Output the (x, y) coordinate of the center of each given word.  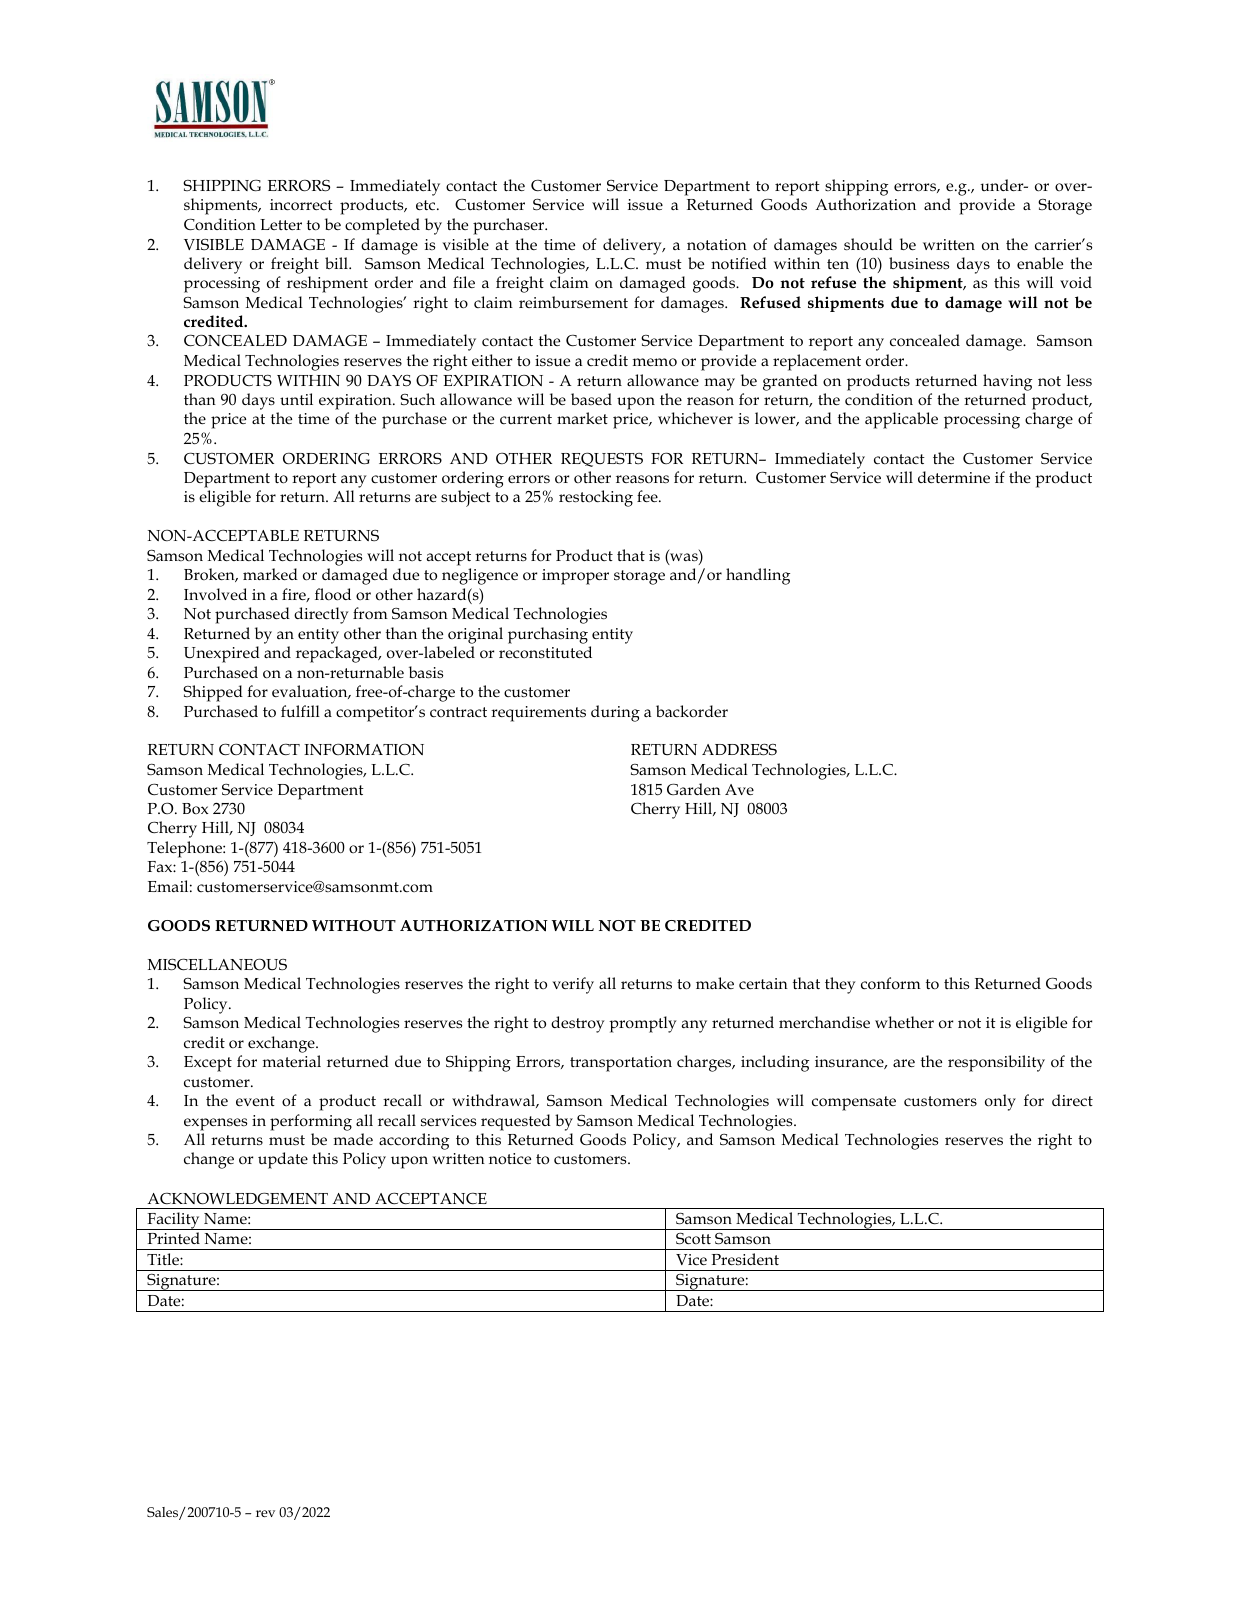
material (292, 1061)
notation (717, 245)
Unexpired (222, 654)
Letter (281, 224)
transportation (621, 1064)
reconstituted (545, 652)
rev (265, 1513)
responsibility (996, 1063)
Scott (693, 1239)
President (745, 1259)
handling (758, 576)
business (919, 263)
